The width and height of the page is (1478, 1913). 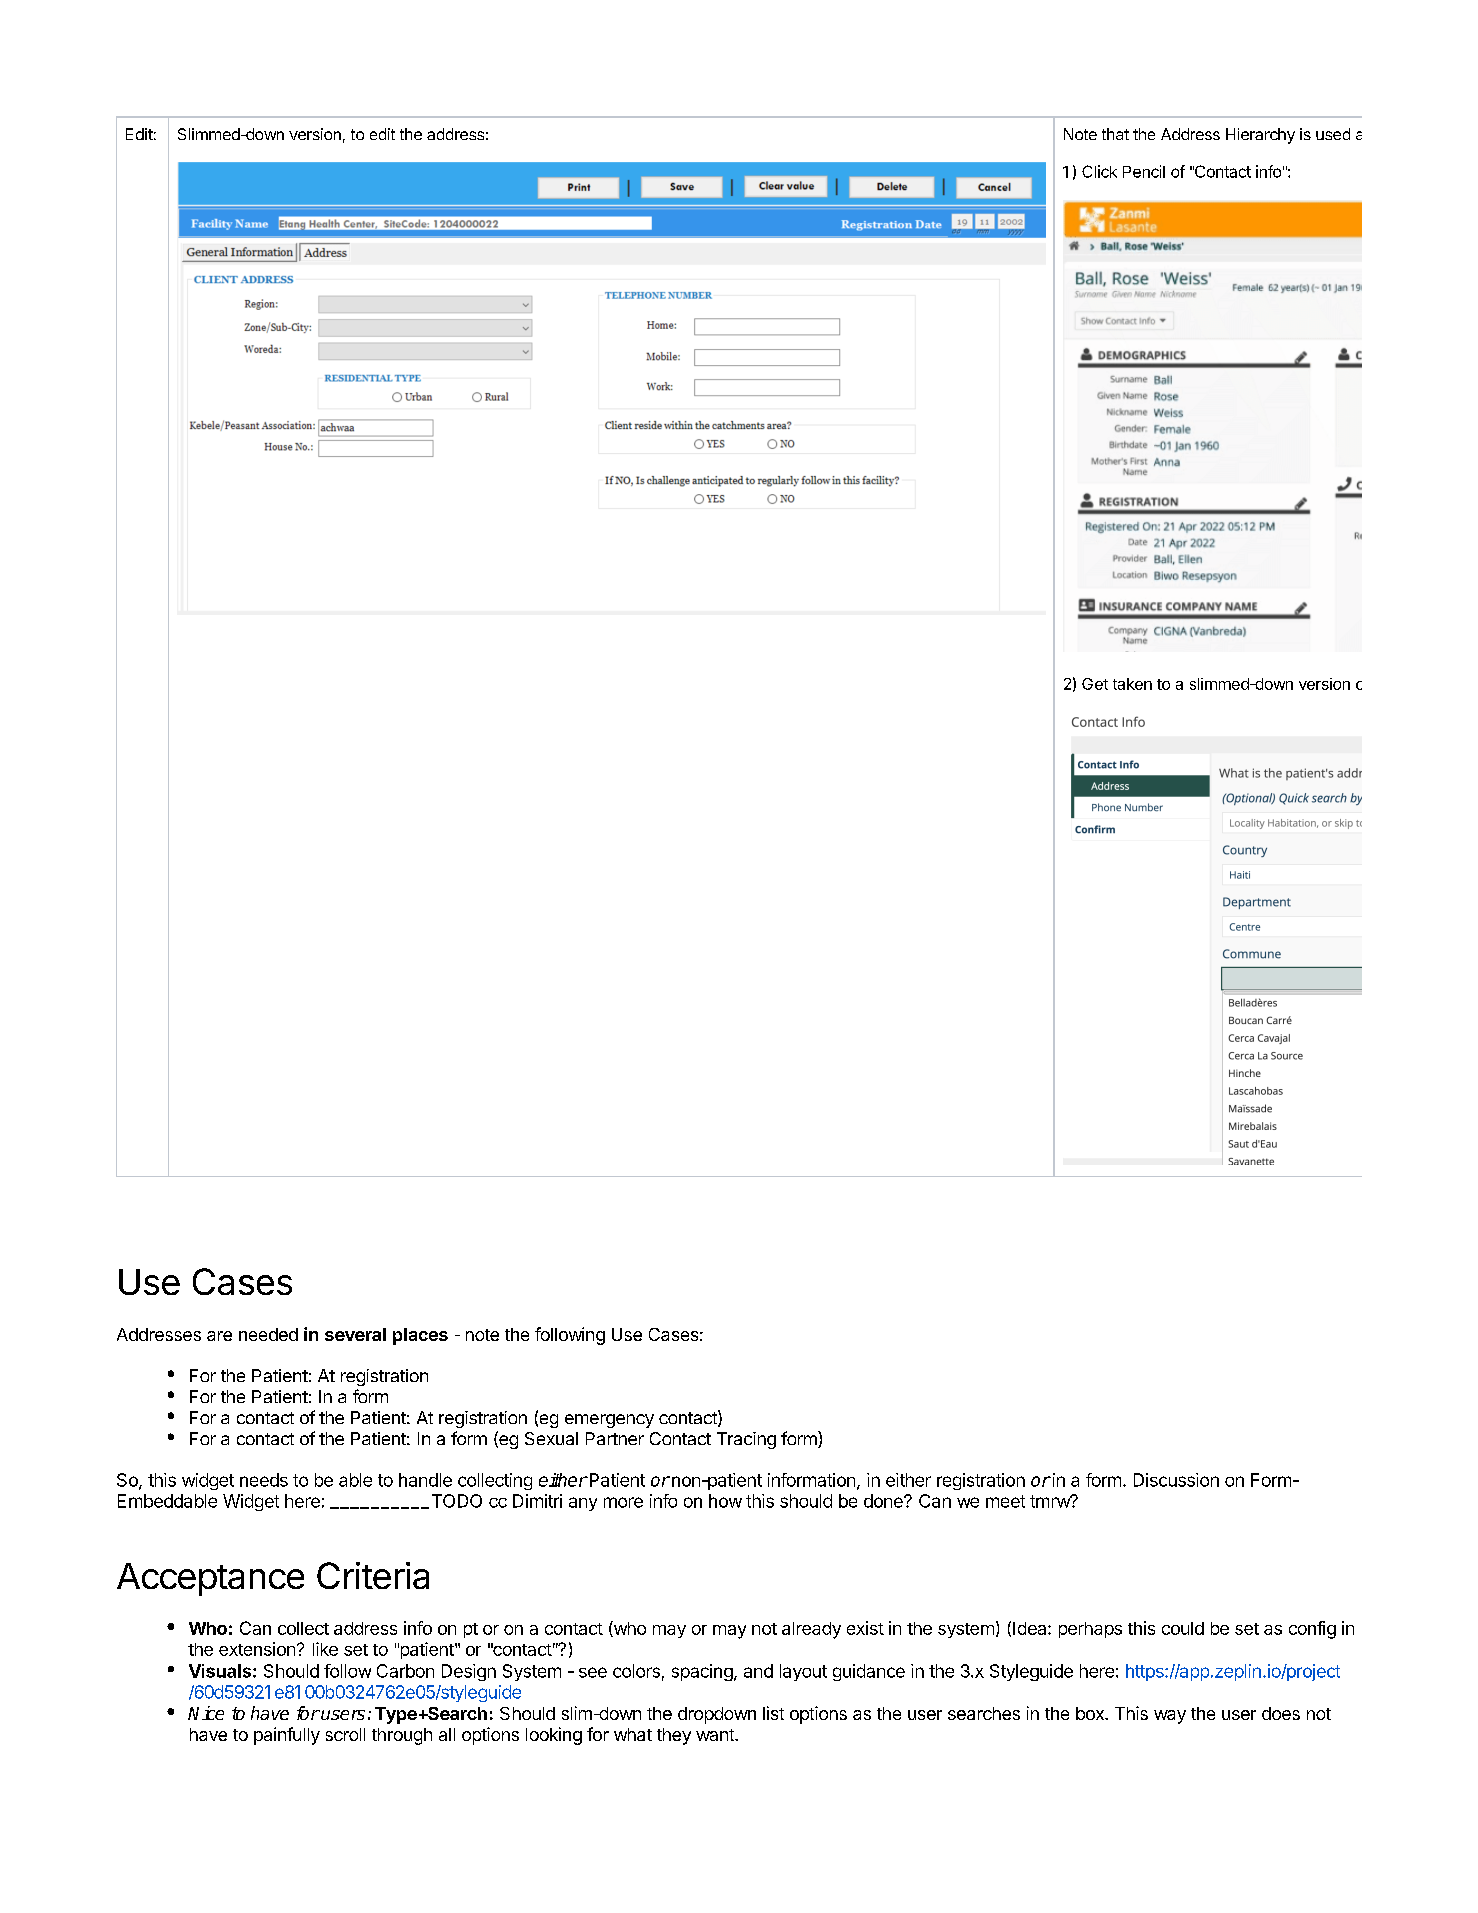 I want to click on Click, so click(x=1099, y=171).
